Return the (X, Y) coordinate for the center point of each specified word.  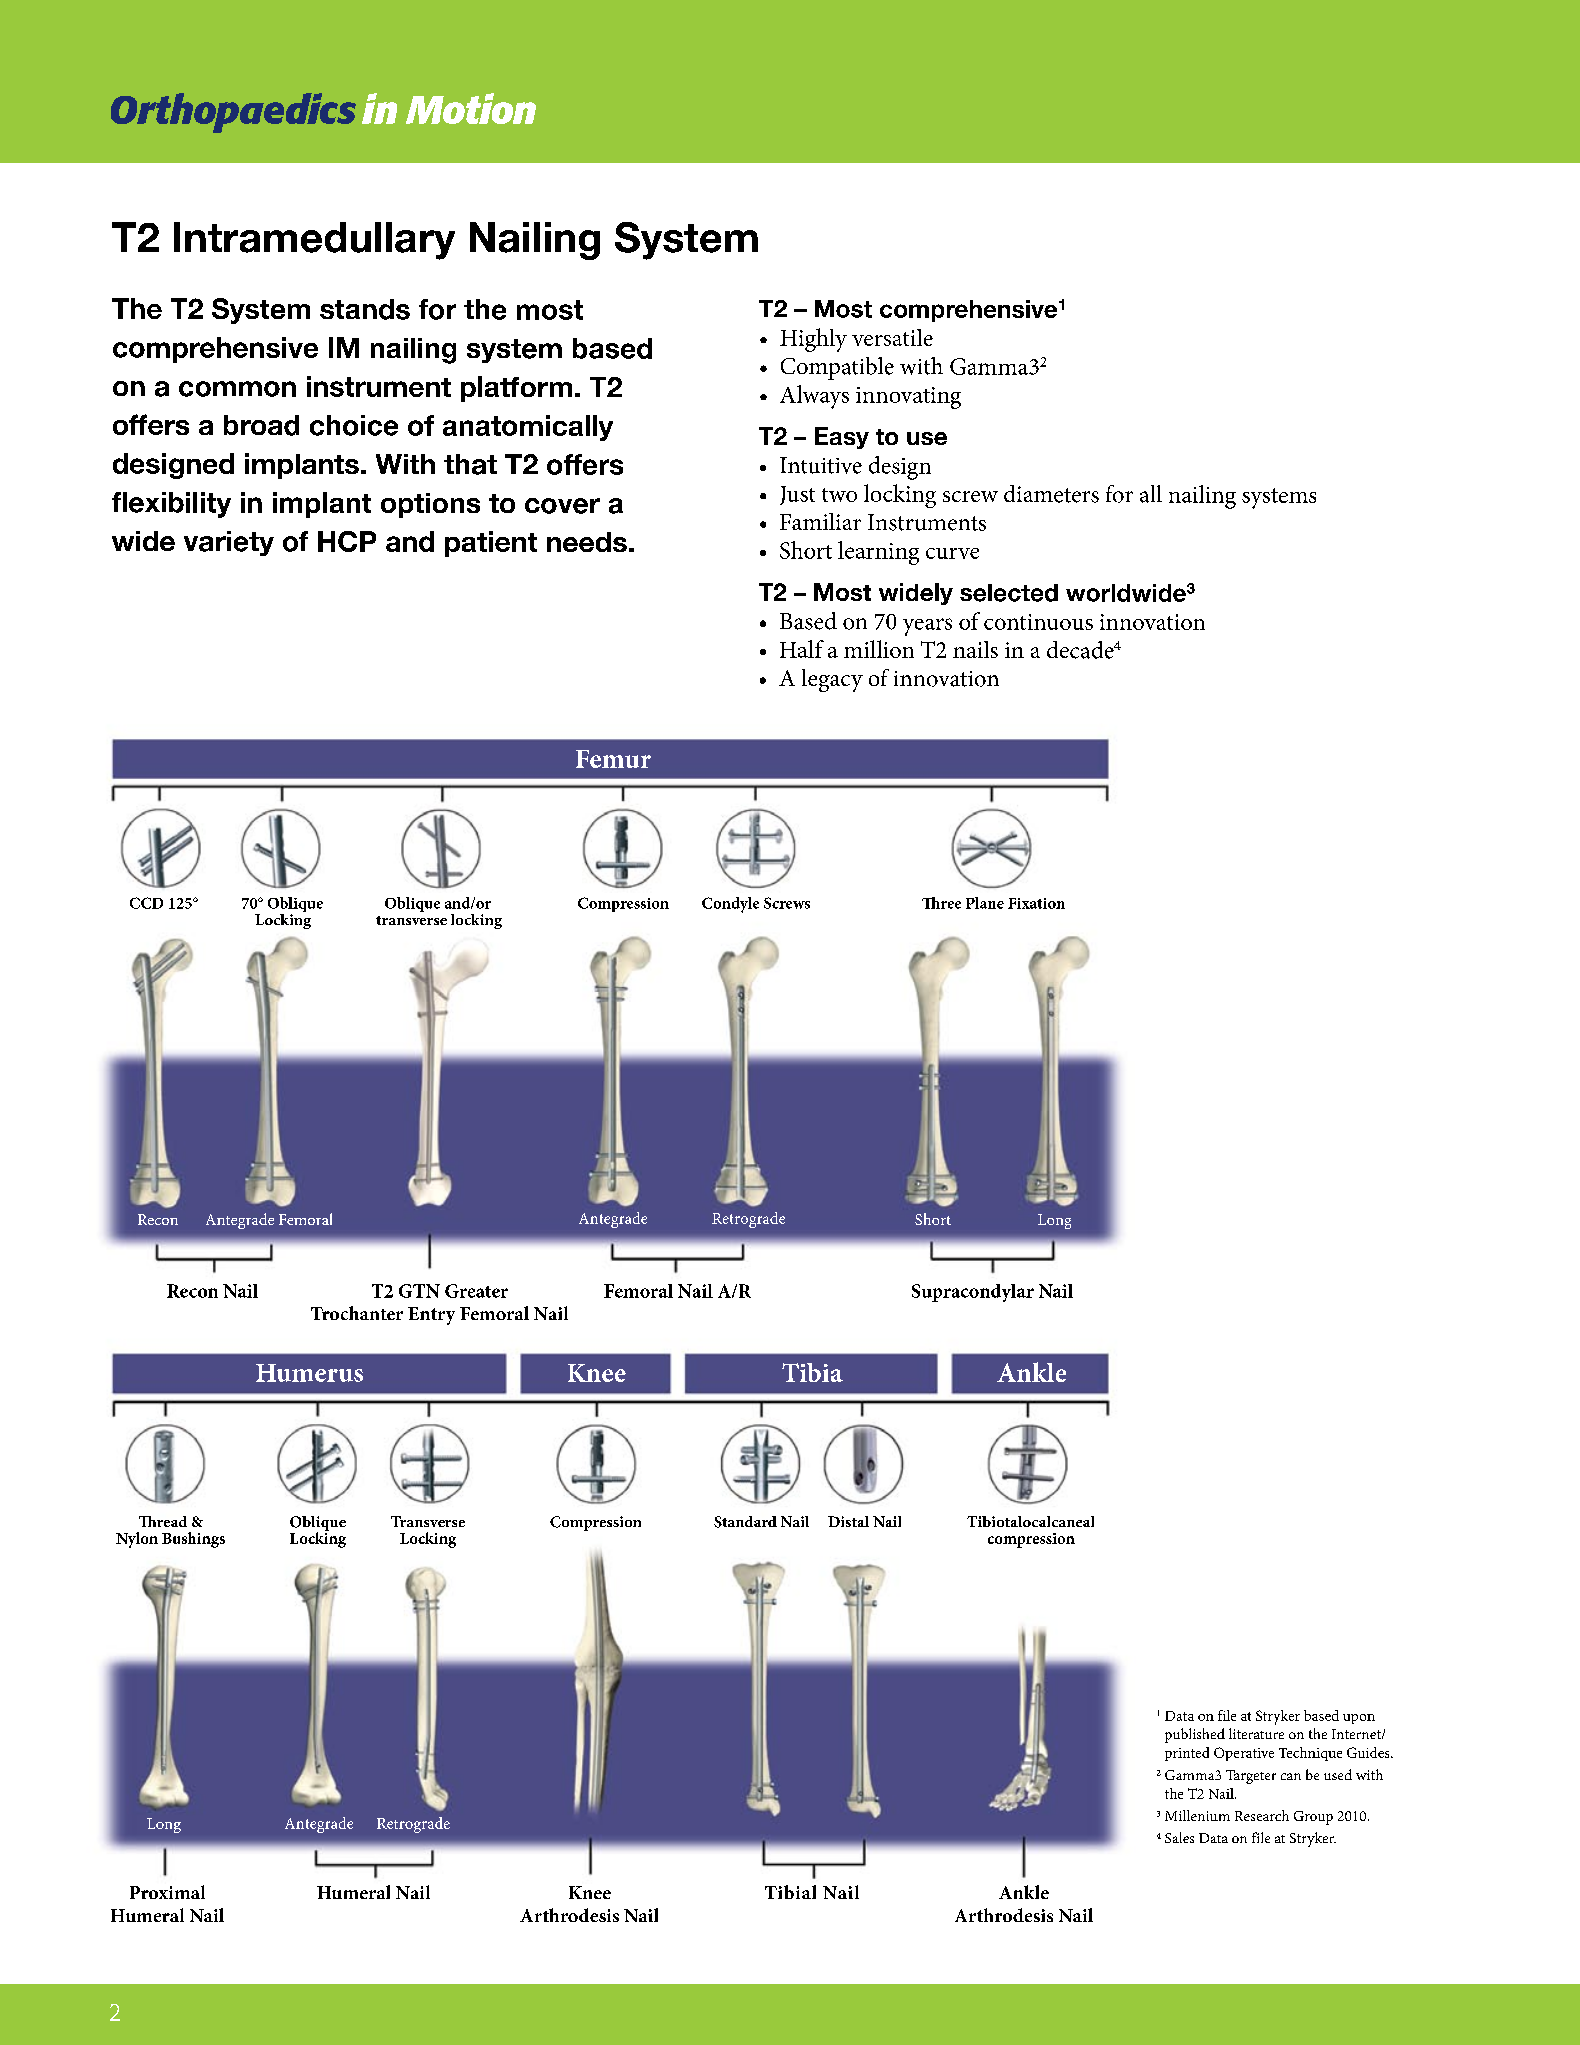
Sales (1179, 1837)
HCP (347, 541)
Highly (813, 340)
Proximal (167, 1892)
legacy (832, 680)
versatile (892, 337)
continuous (1038, 622)
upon (1359, 1719)
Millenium (1197, 1815)
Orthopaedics (233, 113)
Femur (613, 759)
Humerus (309, 1373)
